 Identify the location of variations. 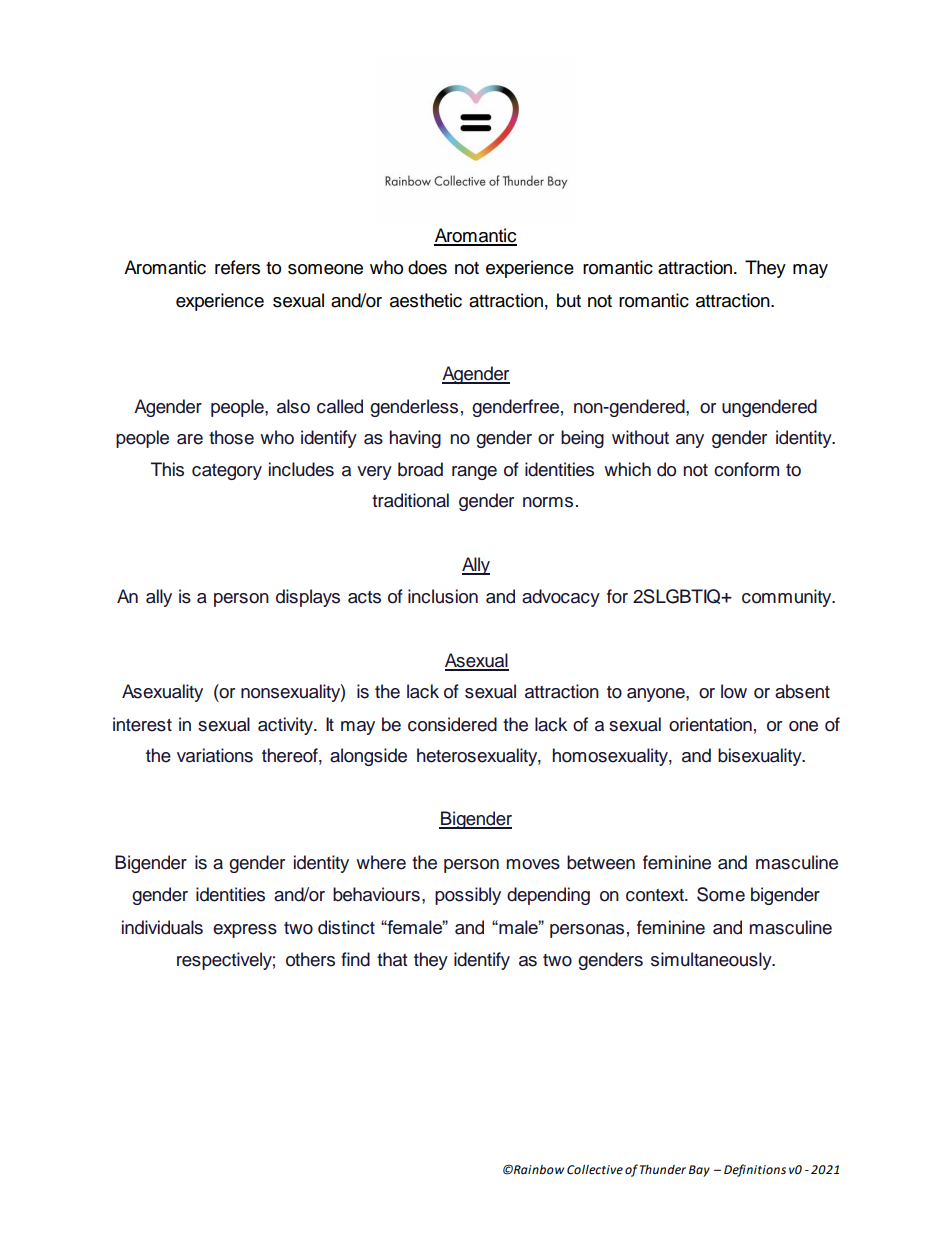
(215, 755).
